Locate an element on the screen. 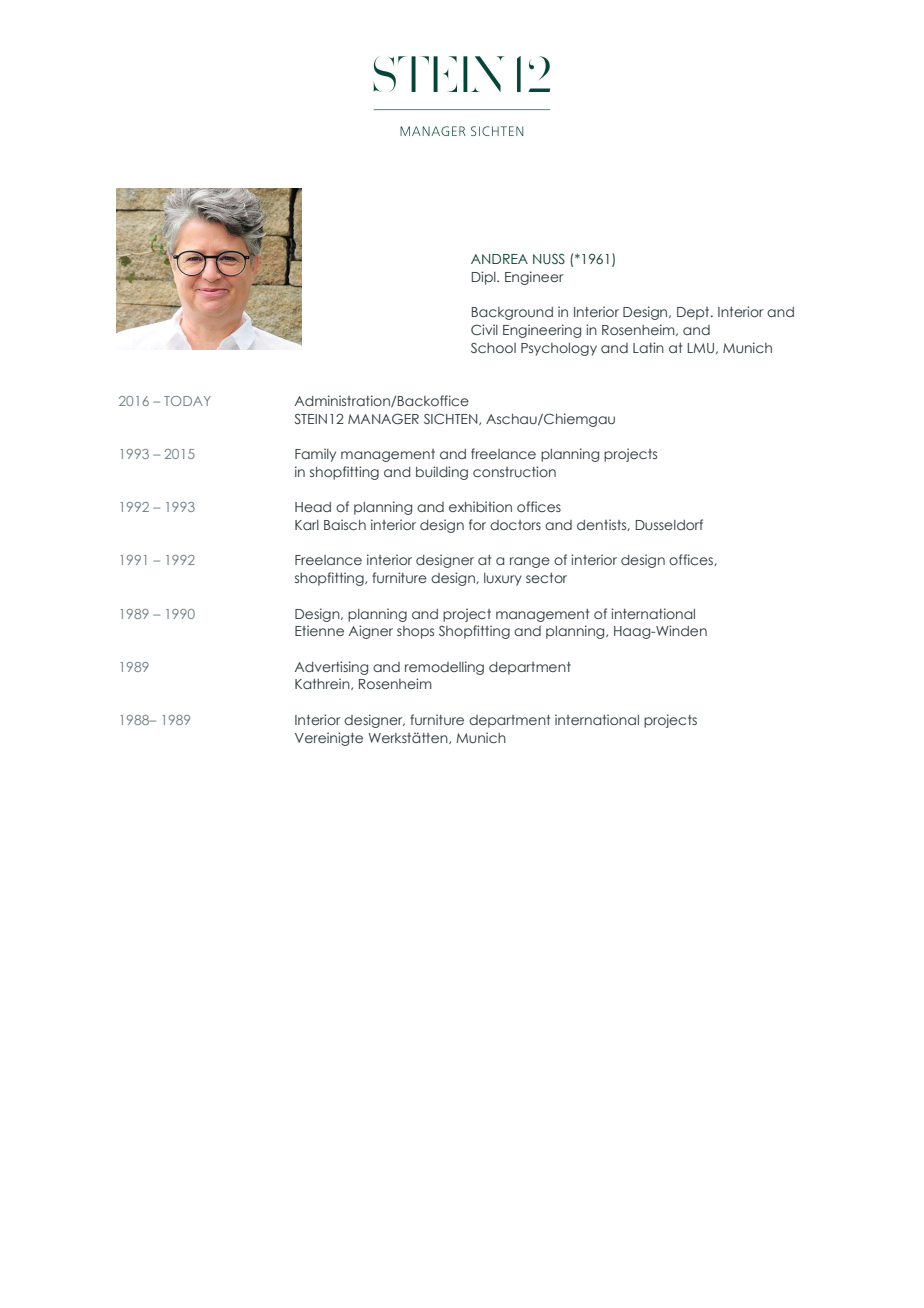  Advertising is located at coordinates (331, 668).
